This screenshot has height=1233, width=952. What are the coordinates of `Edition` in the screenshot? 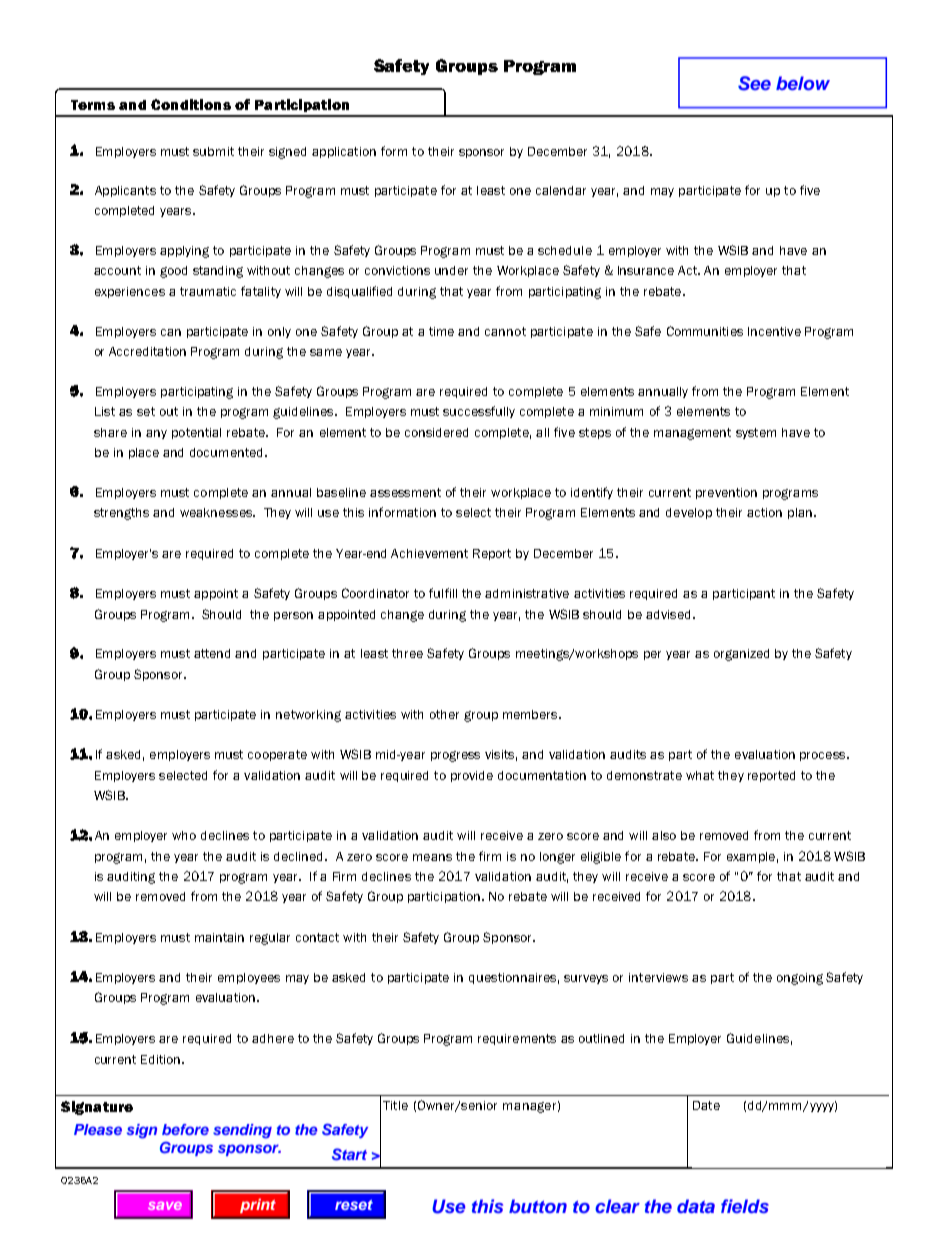 It's located at (162, 1059).
